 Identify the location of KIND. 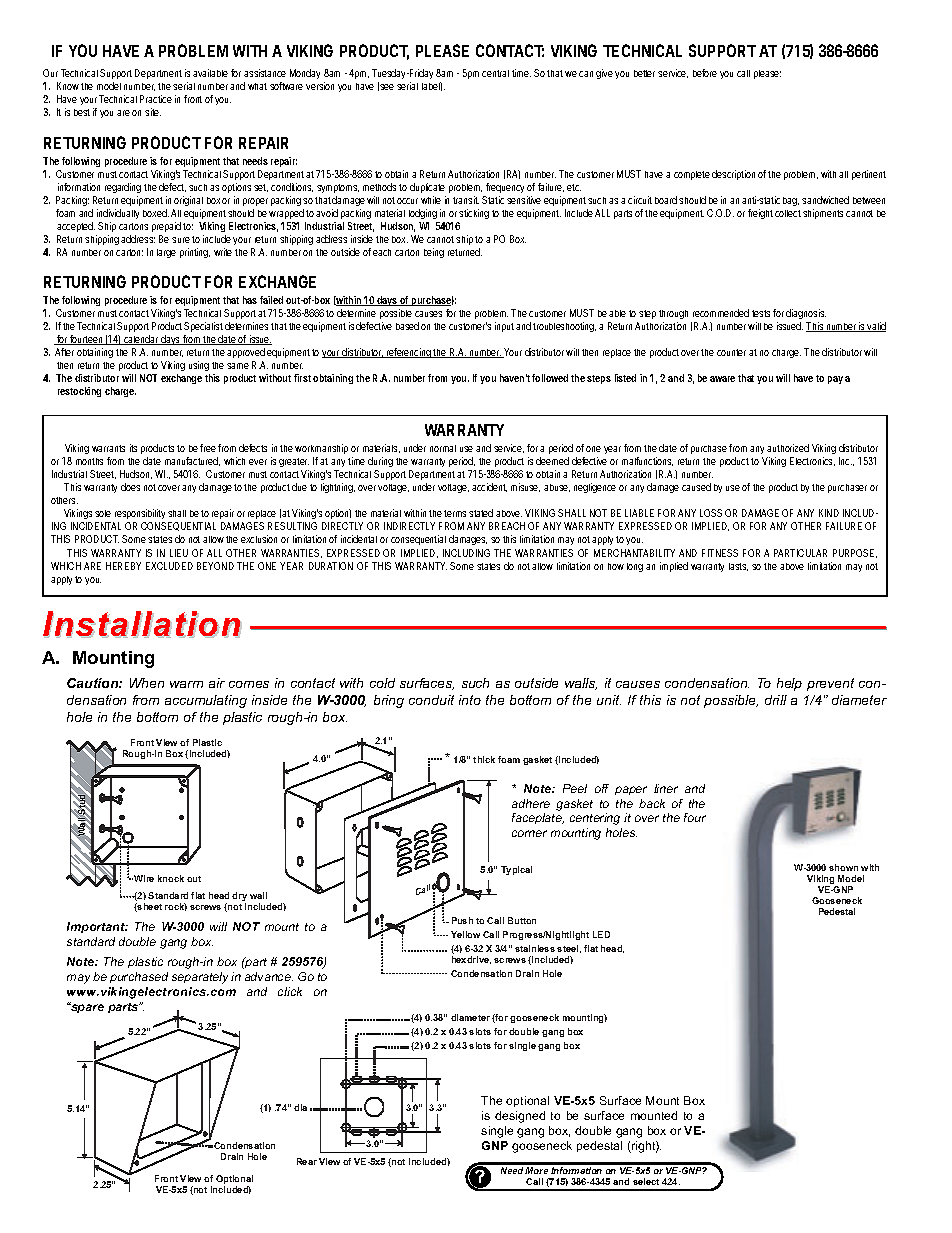
(829, 513).
